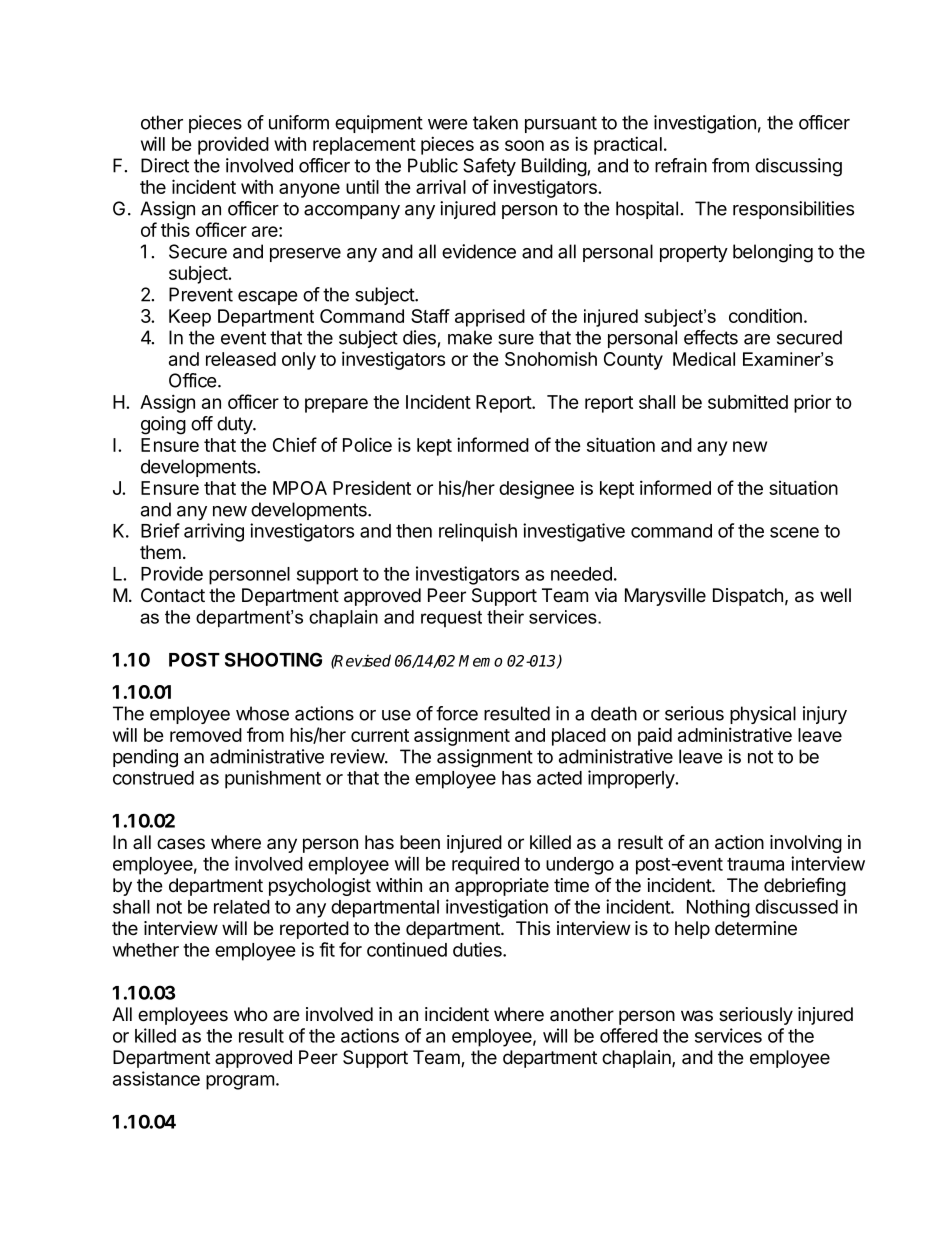  I want to click on Safety, so click(489, 167).
